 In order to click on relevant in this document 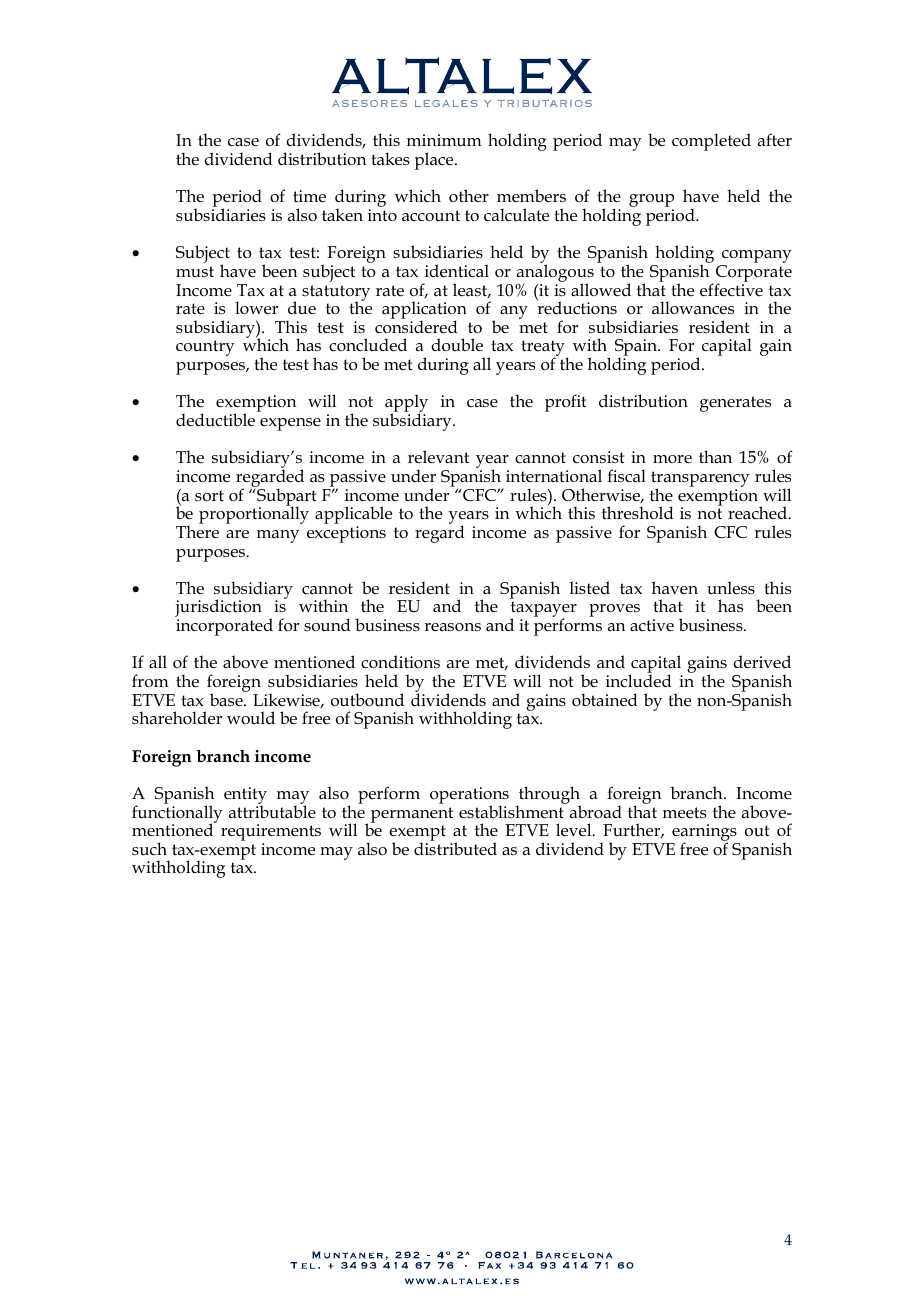, I will do `click(438, 457)`.
